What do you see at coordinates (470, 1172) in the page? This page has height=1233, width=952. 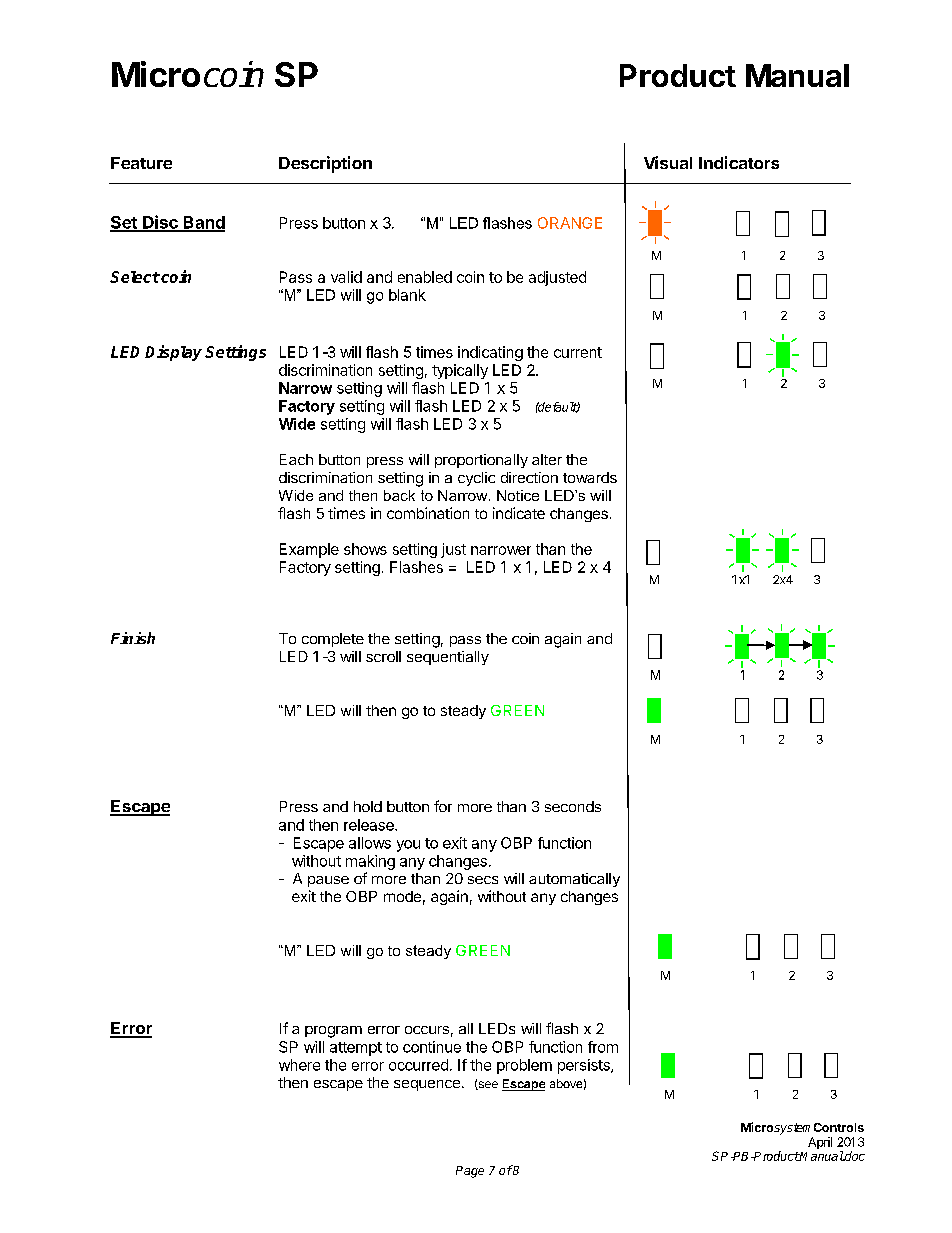 I see `Page` at bounding box center [470, 1172].
